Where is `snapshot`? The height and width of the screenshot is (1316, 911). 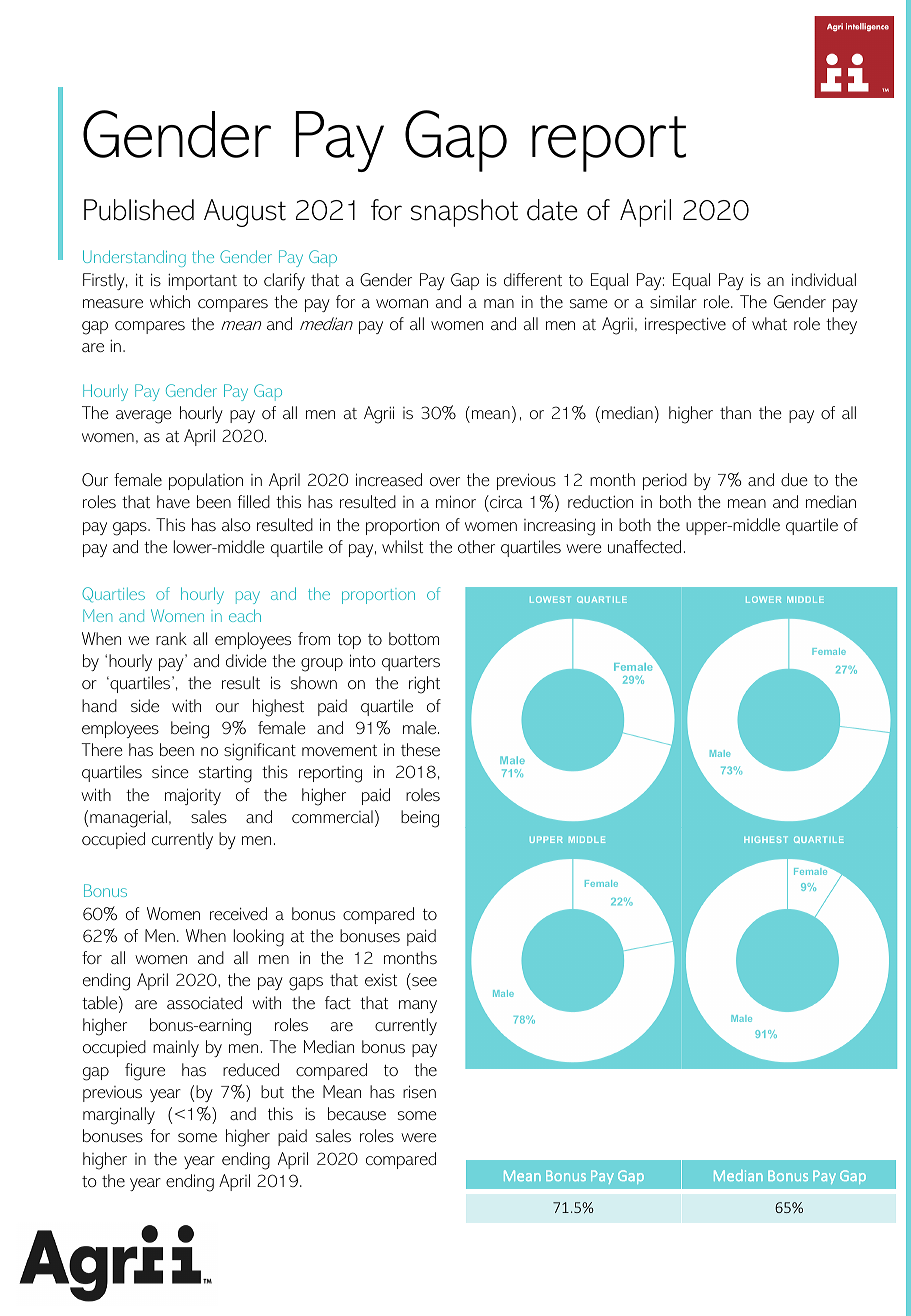 snapshot is located at coordinates (464, 213).
